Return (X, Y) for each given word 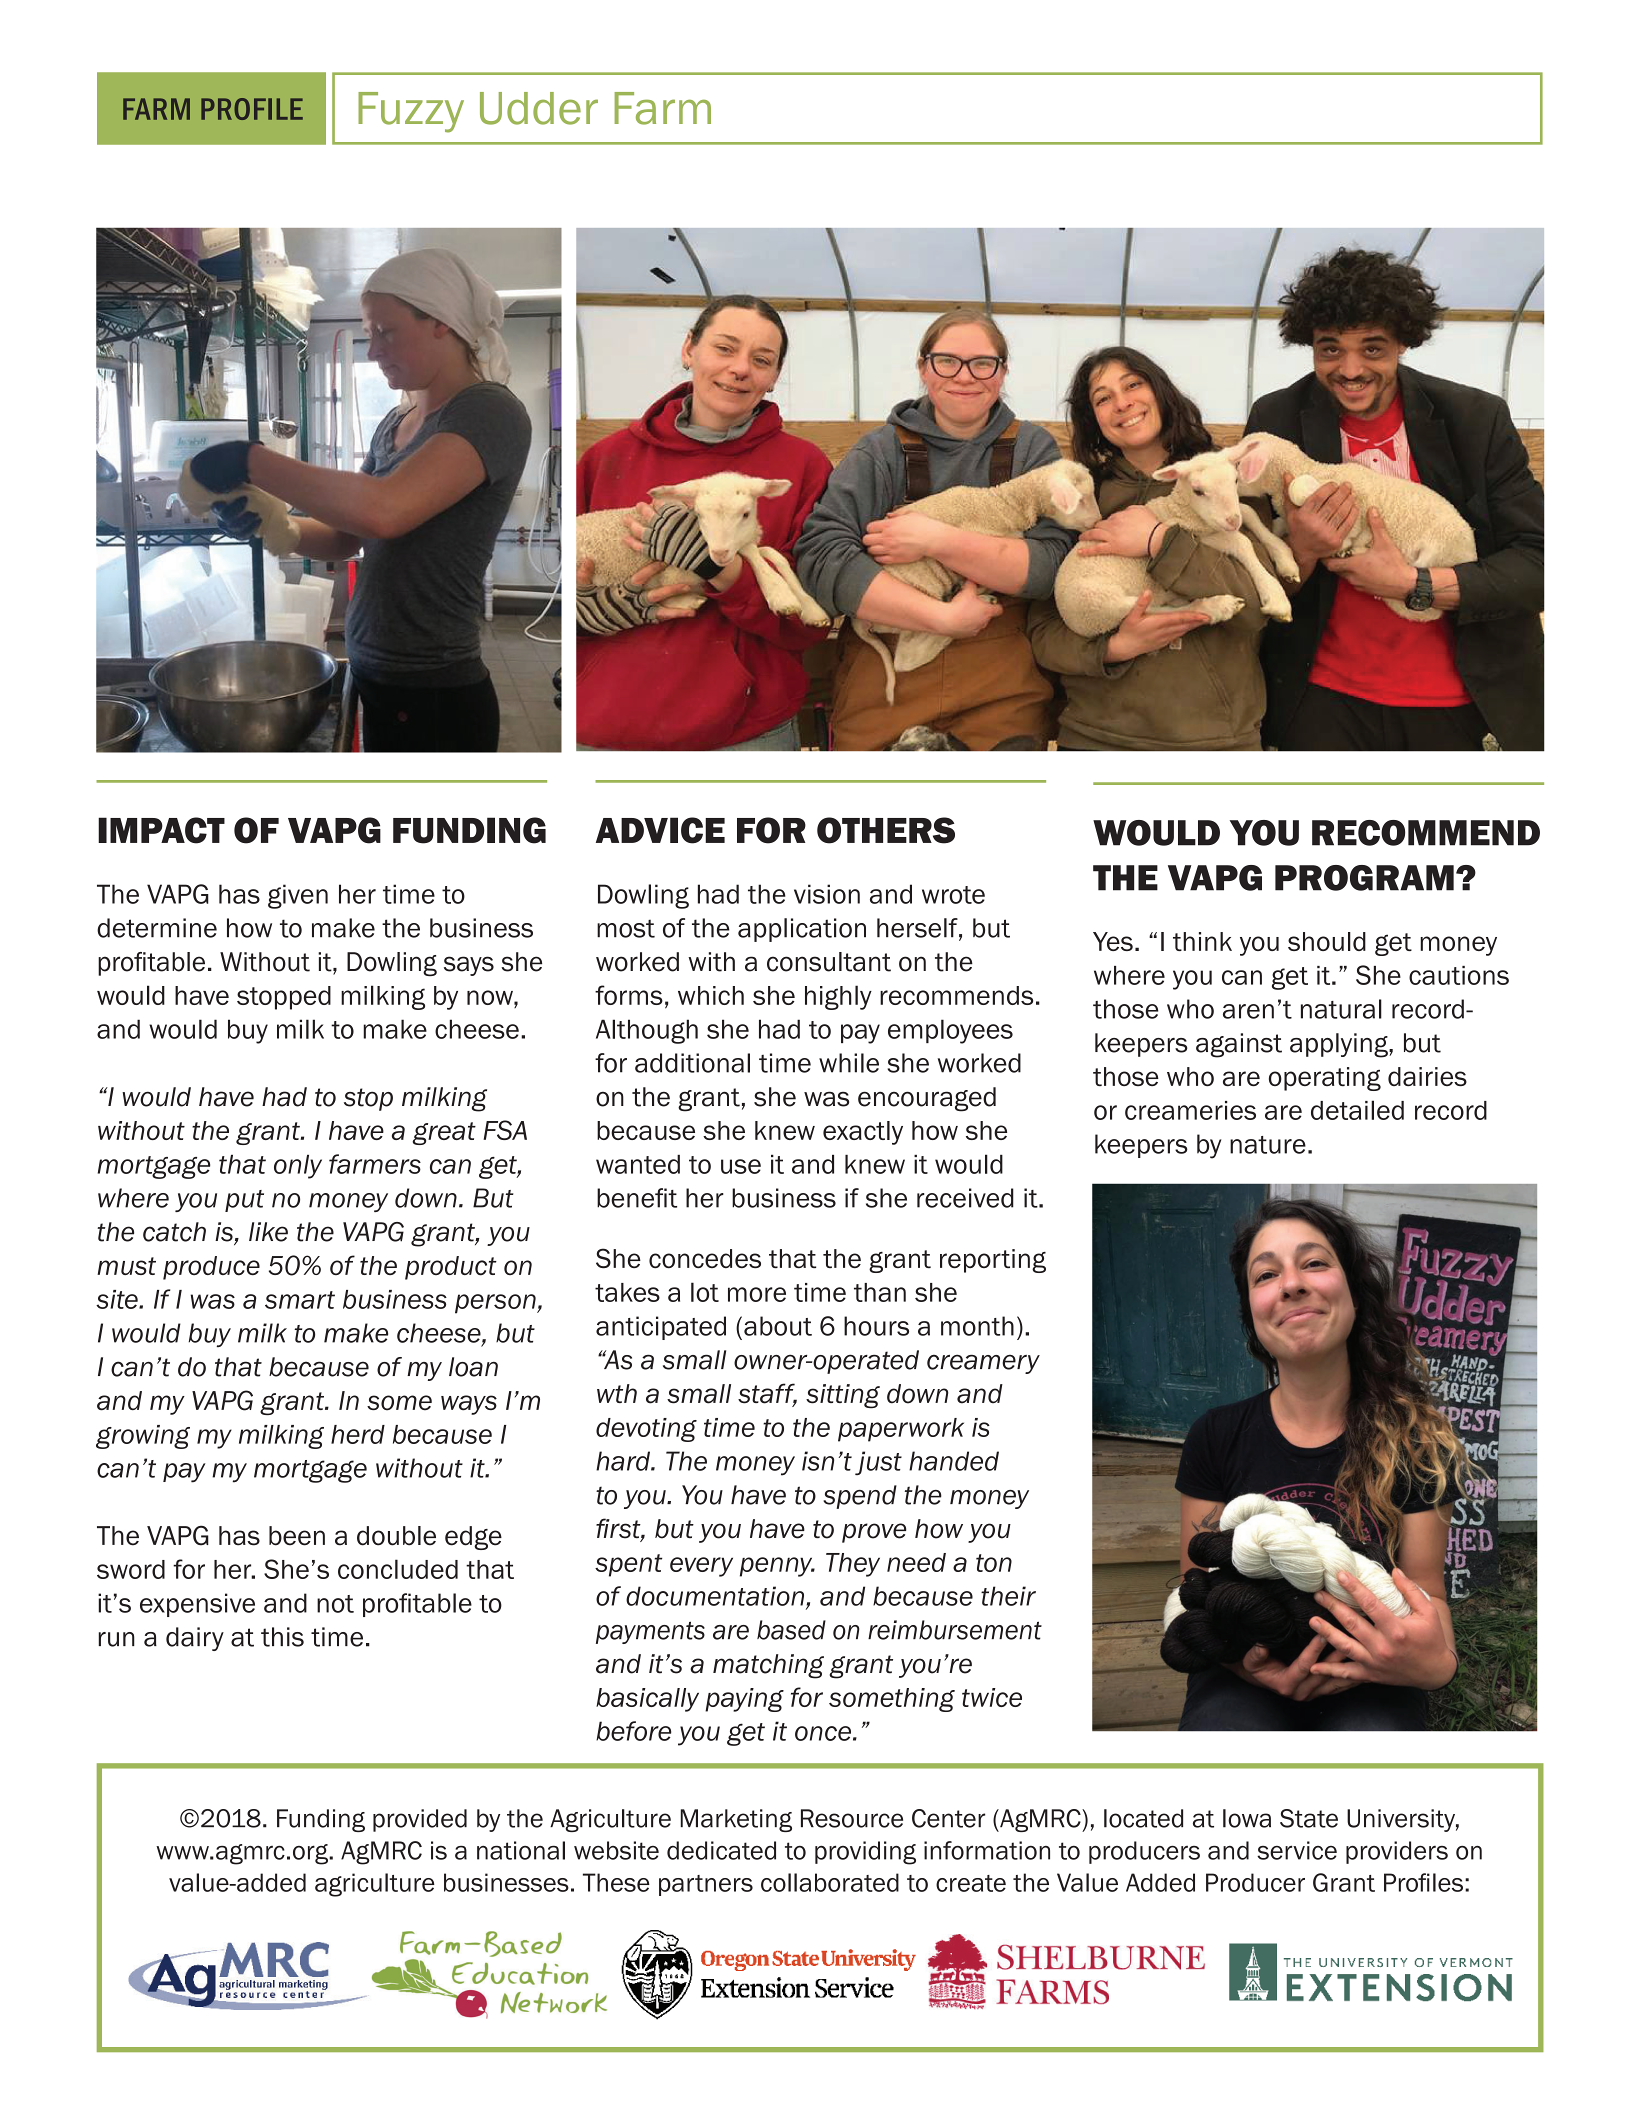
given (298, 896)
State (1309, 1818)
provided (420, 1820)
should (1327, 941)
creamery (983, 1364)
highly (838, 997)
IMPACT (161, 830)
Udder (539, 108)
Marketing (736, 1820)
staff (767, 1394)
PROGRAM (1364, 878)
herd (358, 1434)
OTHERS (886, 830)
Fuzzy (411, 112)
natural (1341, 1009)
